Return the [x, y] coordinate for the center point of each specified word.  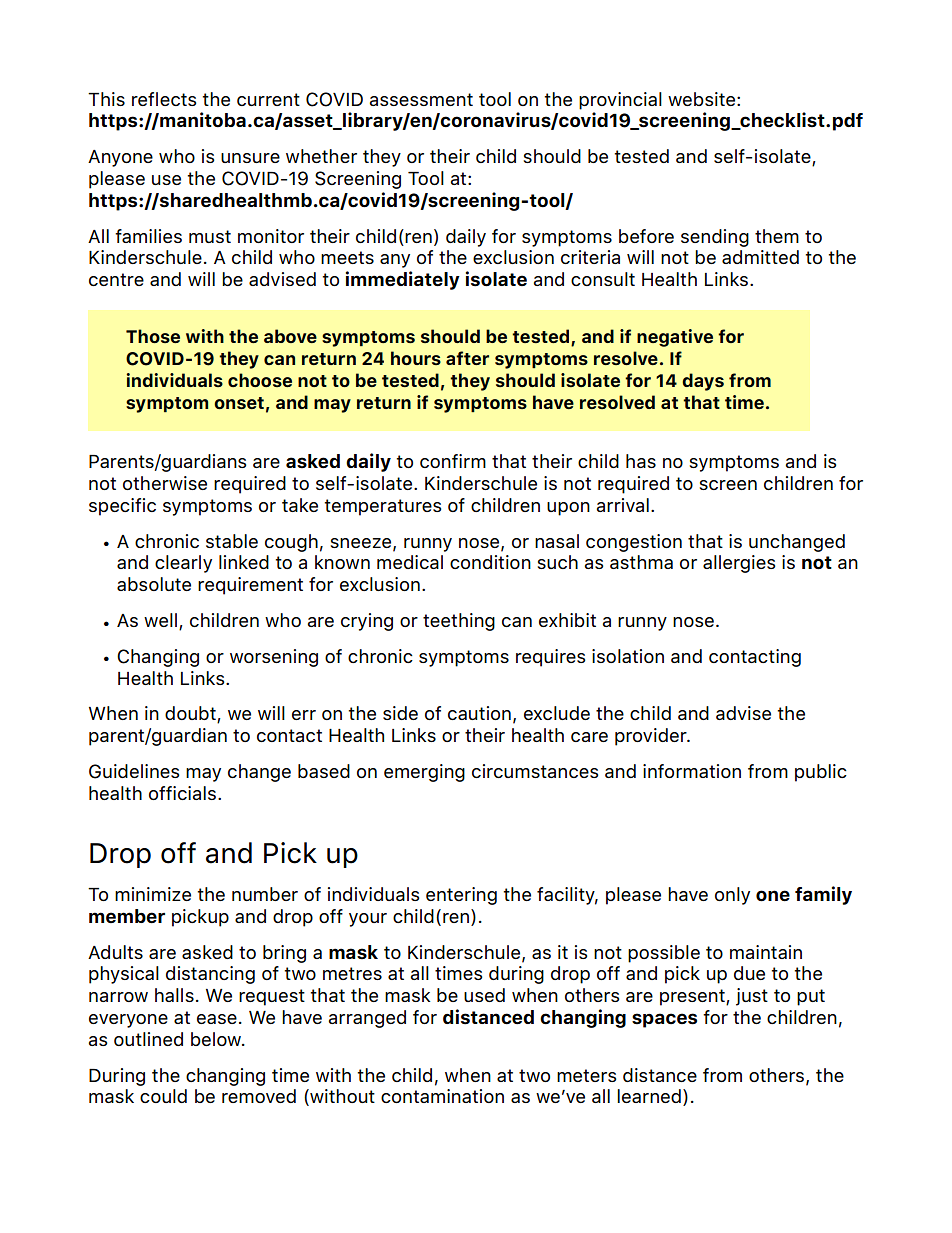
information [692, 771]
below [217, 1039]
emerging [424, 773]
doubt [191, 714]
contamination [442, 1096]
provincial [620, 101]
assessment [421, 99]
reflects [164, 99]
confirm [453, 461]
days [703, 382]
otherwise [165, 483]
